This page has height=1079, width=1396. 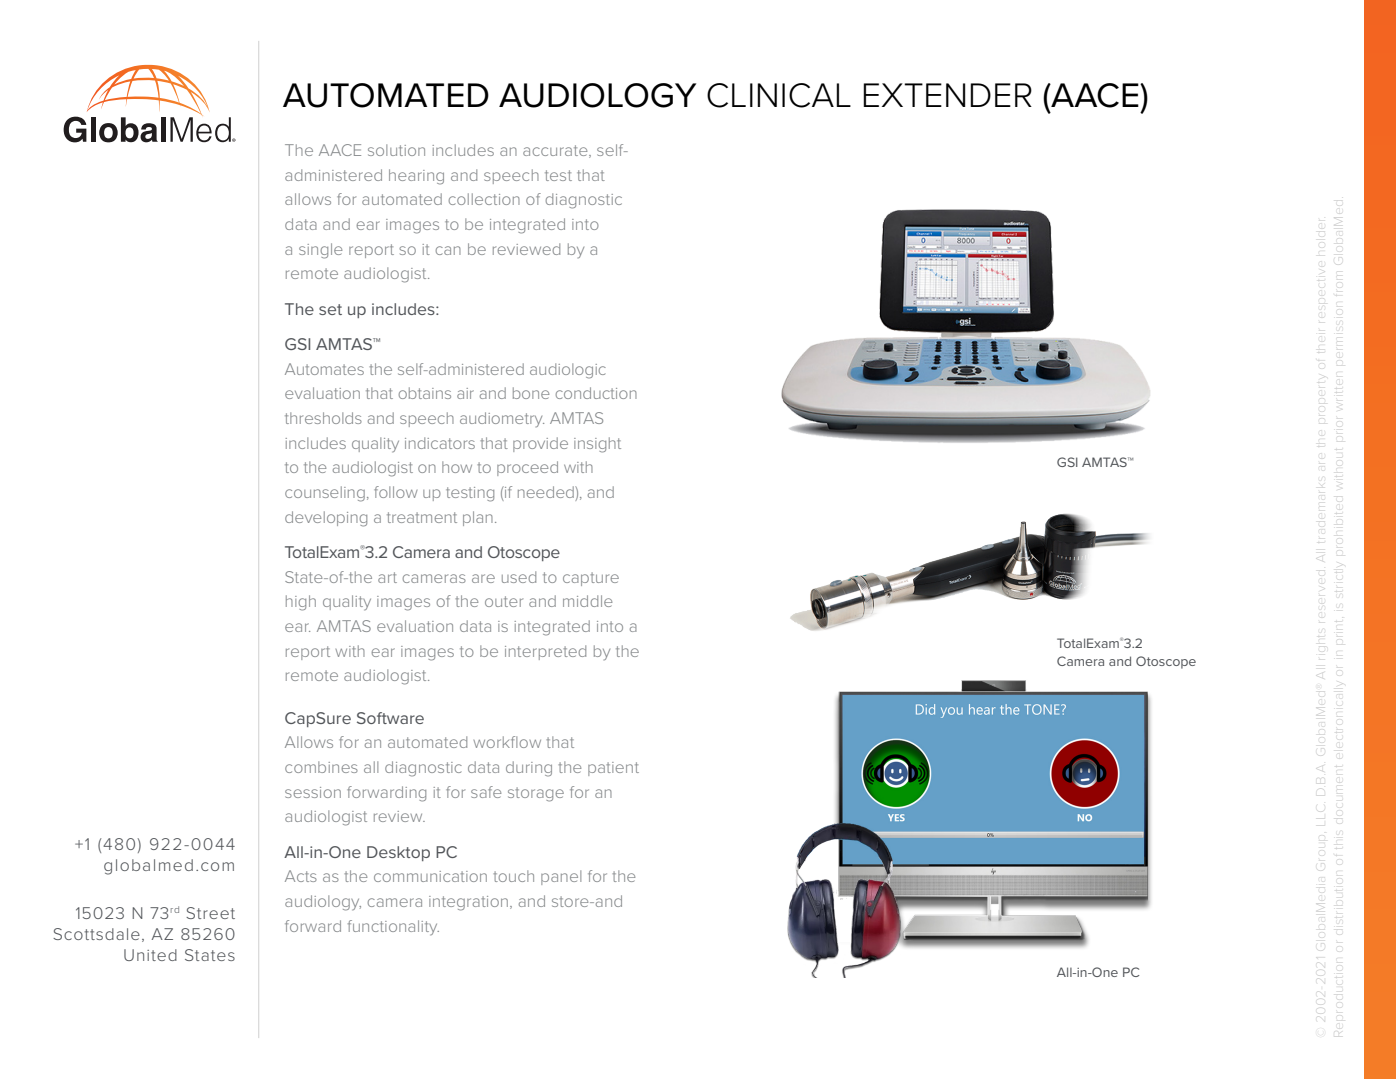 What do you see at coordinates (210, 913) in the page?
I see `Street` at bounding box center [210, 913].
